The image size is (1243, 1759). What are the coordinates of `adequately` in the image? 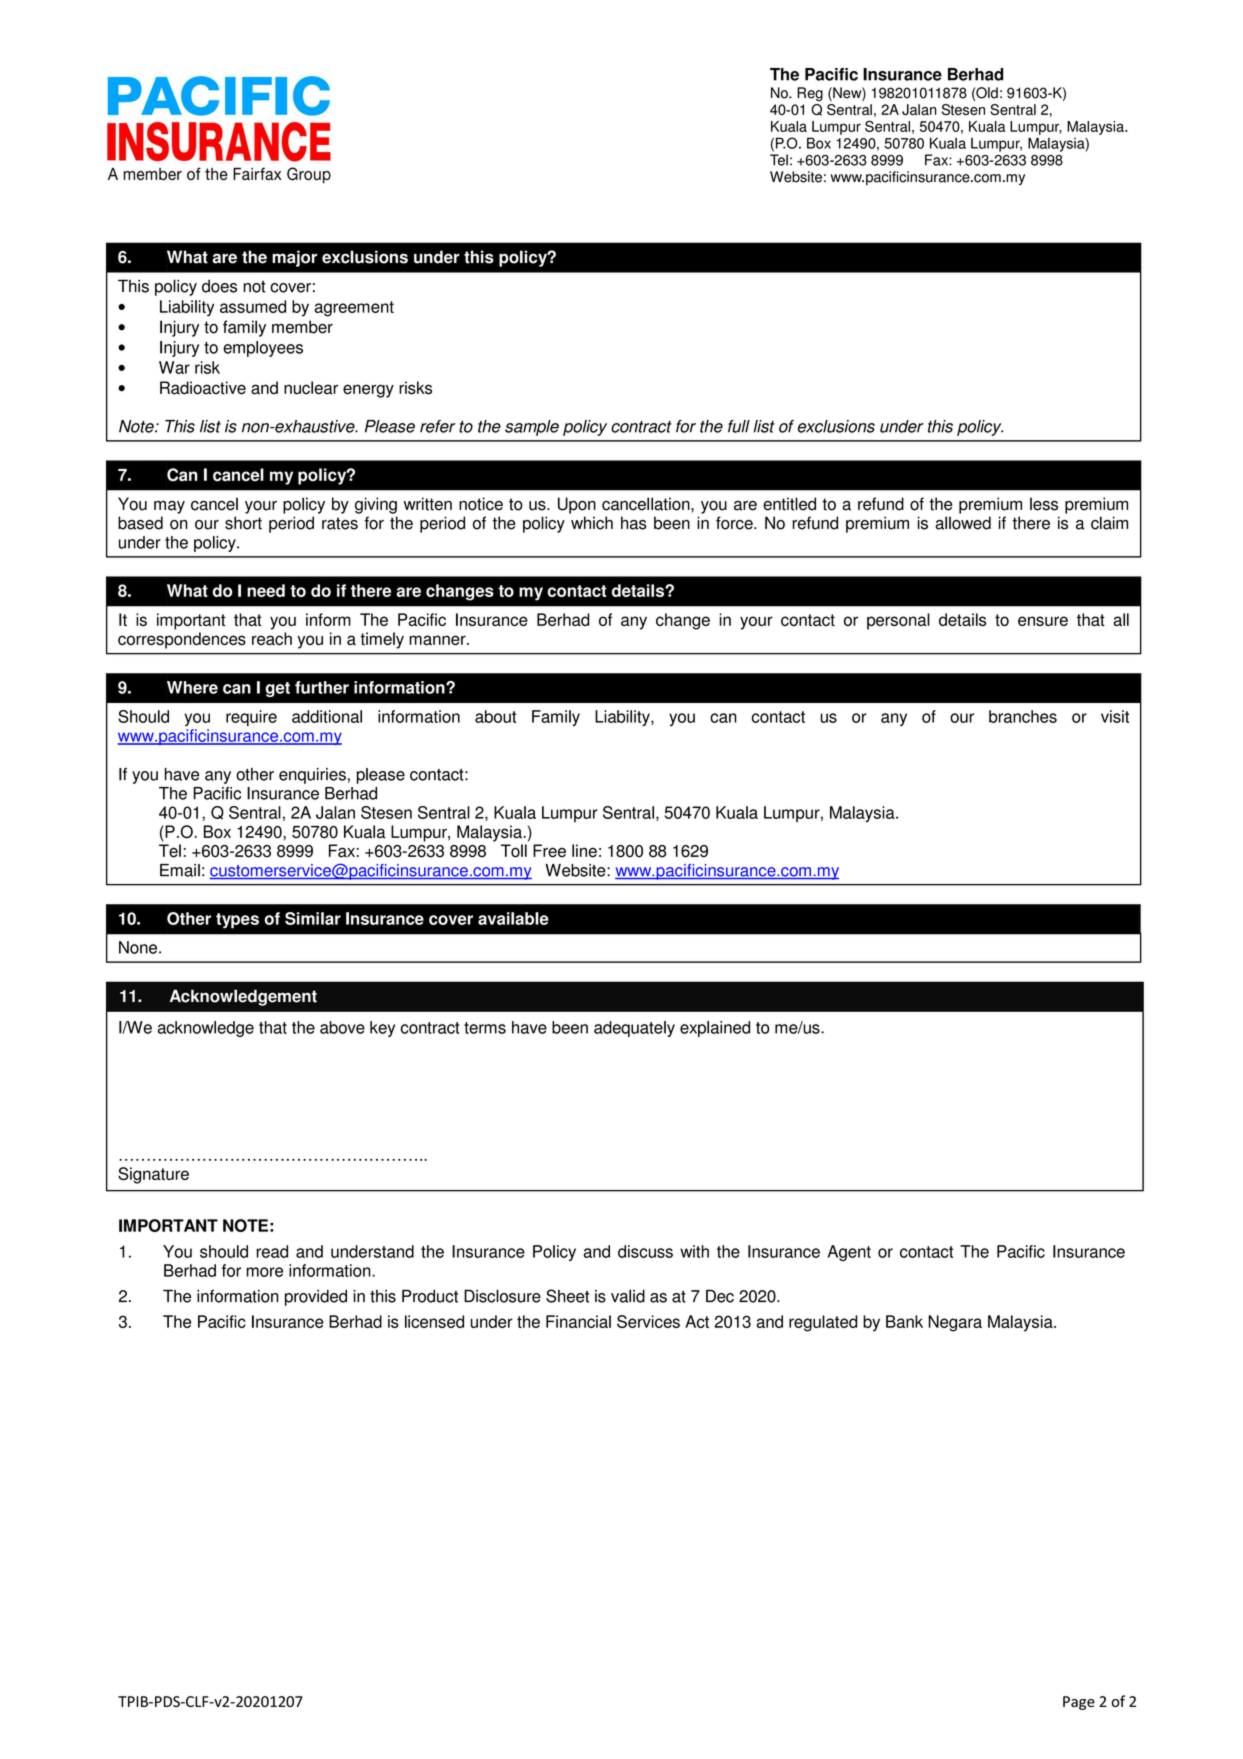 It's located at (634, 1029).
